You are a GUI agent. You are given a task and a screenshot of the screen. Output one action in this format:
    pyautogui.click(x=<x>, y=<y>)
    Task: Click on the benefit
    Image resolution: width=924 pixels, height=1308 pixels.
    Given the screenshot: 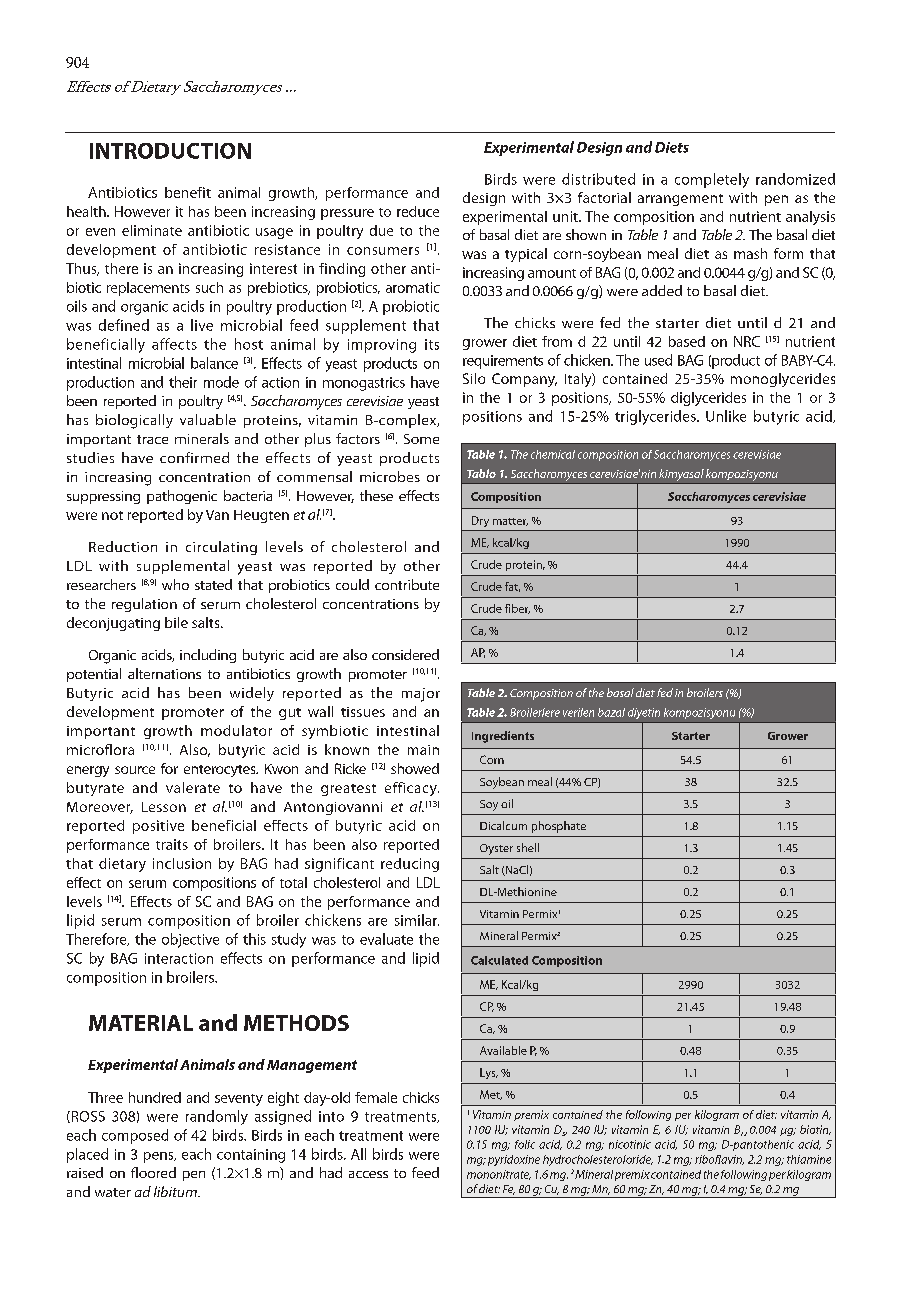 What is the action you would take?
    pyautogui.click(x=188, y=192)
